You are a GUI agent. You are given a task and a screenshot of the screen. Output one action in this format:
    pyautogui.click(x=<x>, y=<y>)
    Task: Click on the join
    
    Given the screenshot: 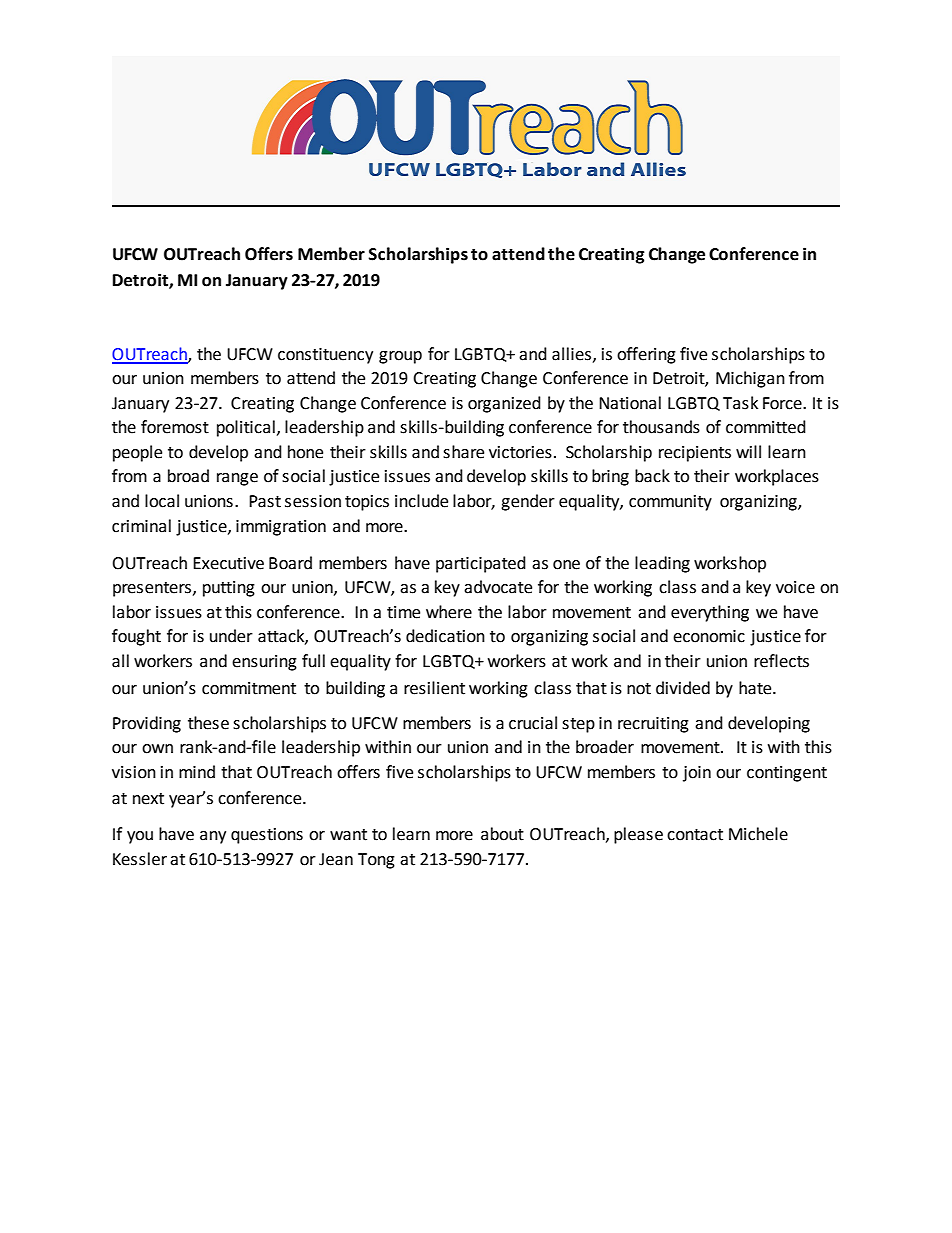 What is the action you would take?
    pyautogui.click(x=697, y=774)
